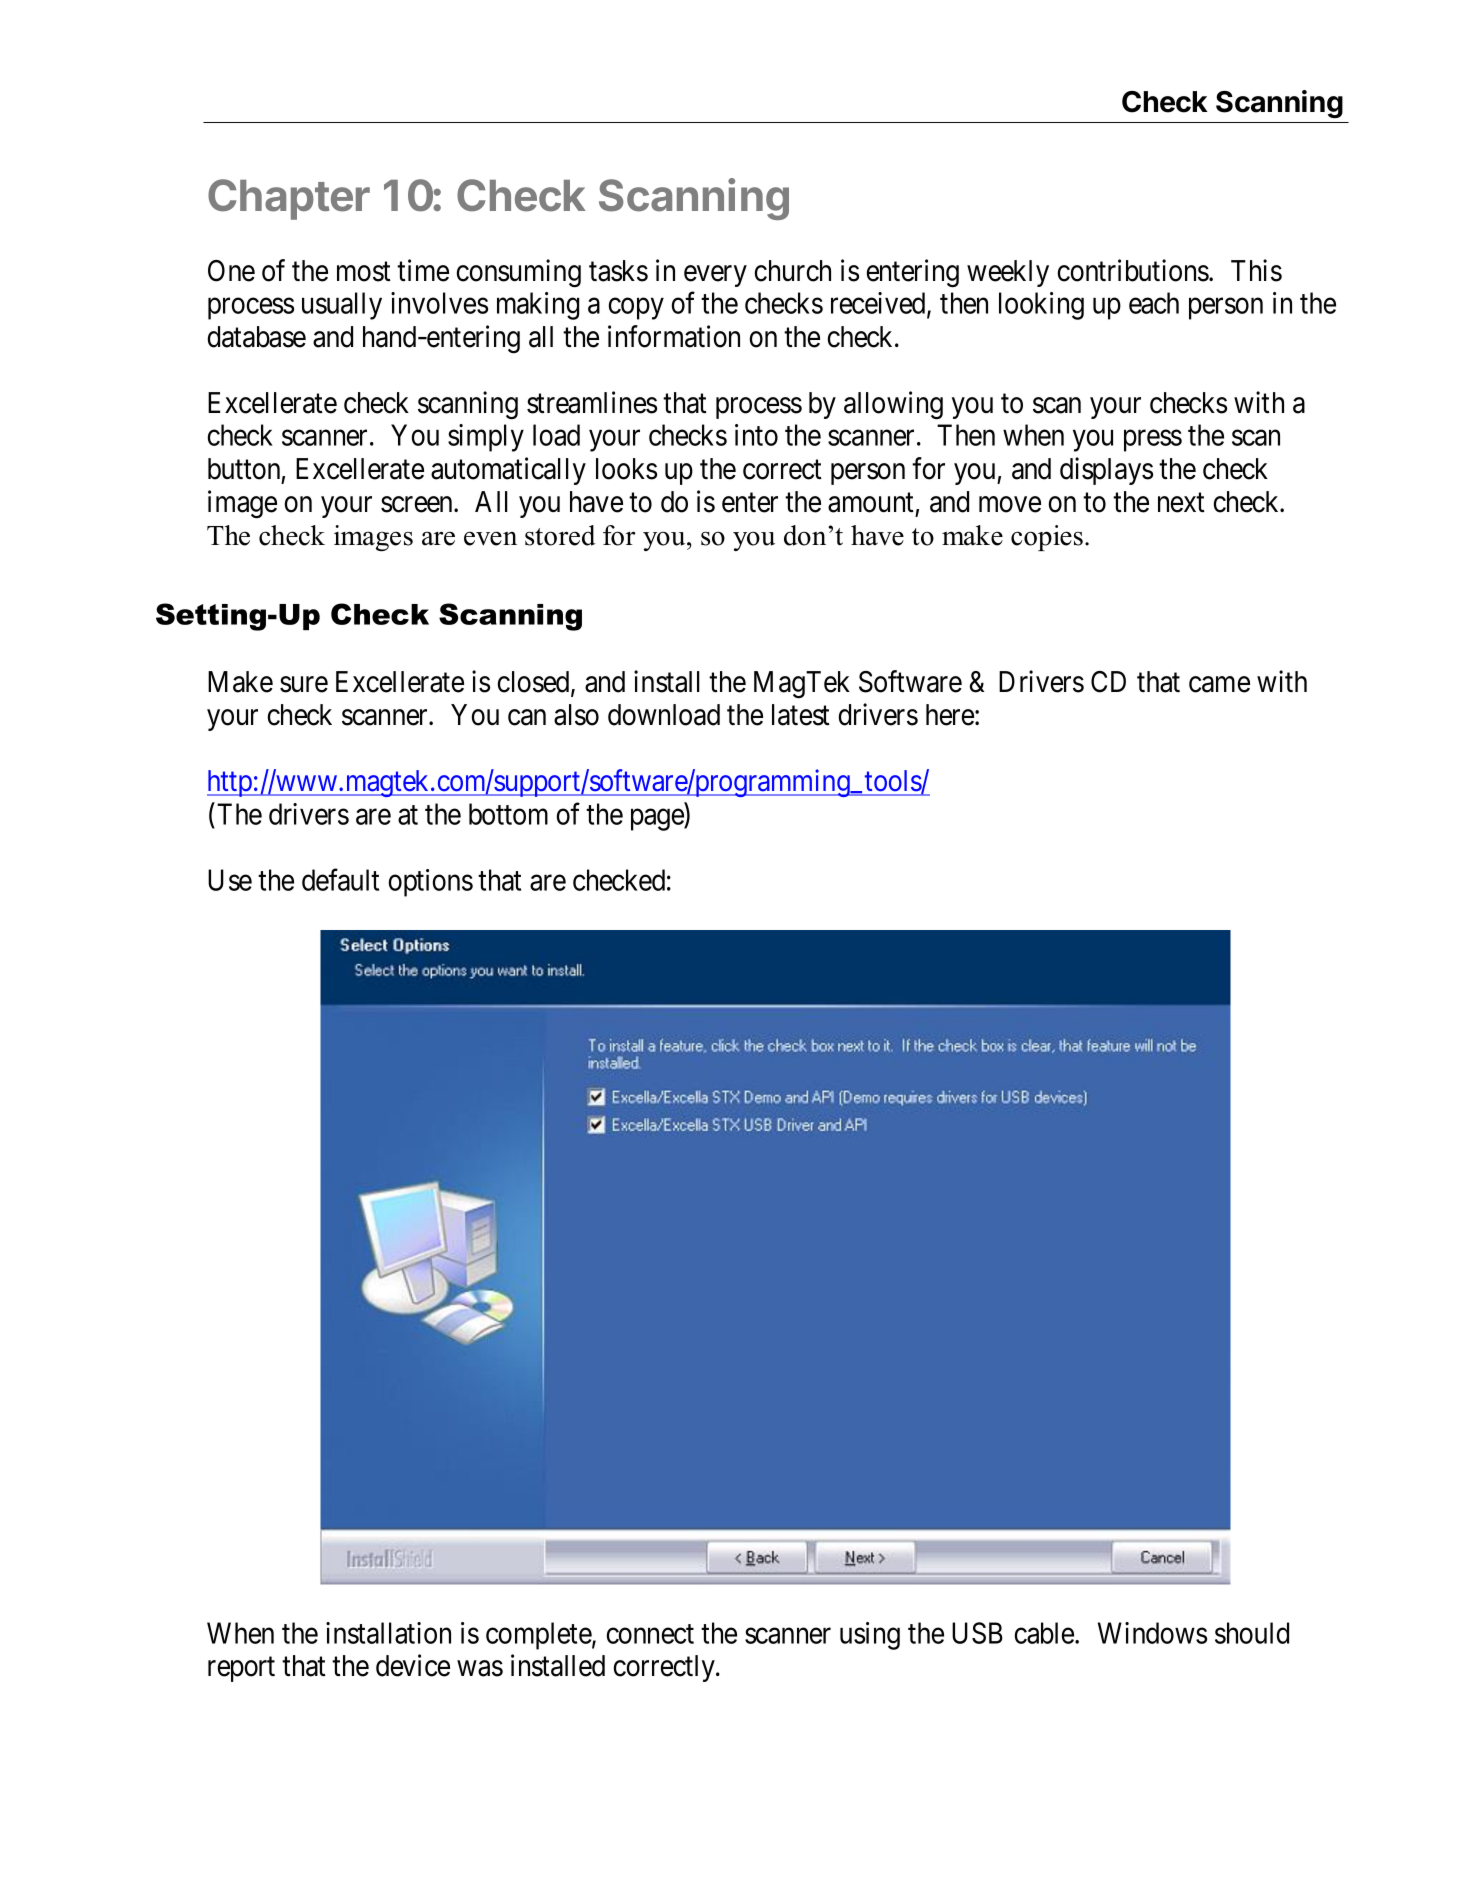 The width and height of the page is (1465, 1896). What do you see at coordinates (715, 276) in the page?
I see `every` at bounding box center [715, 276].
